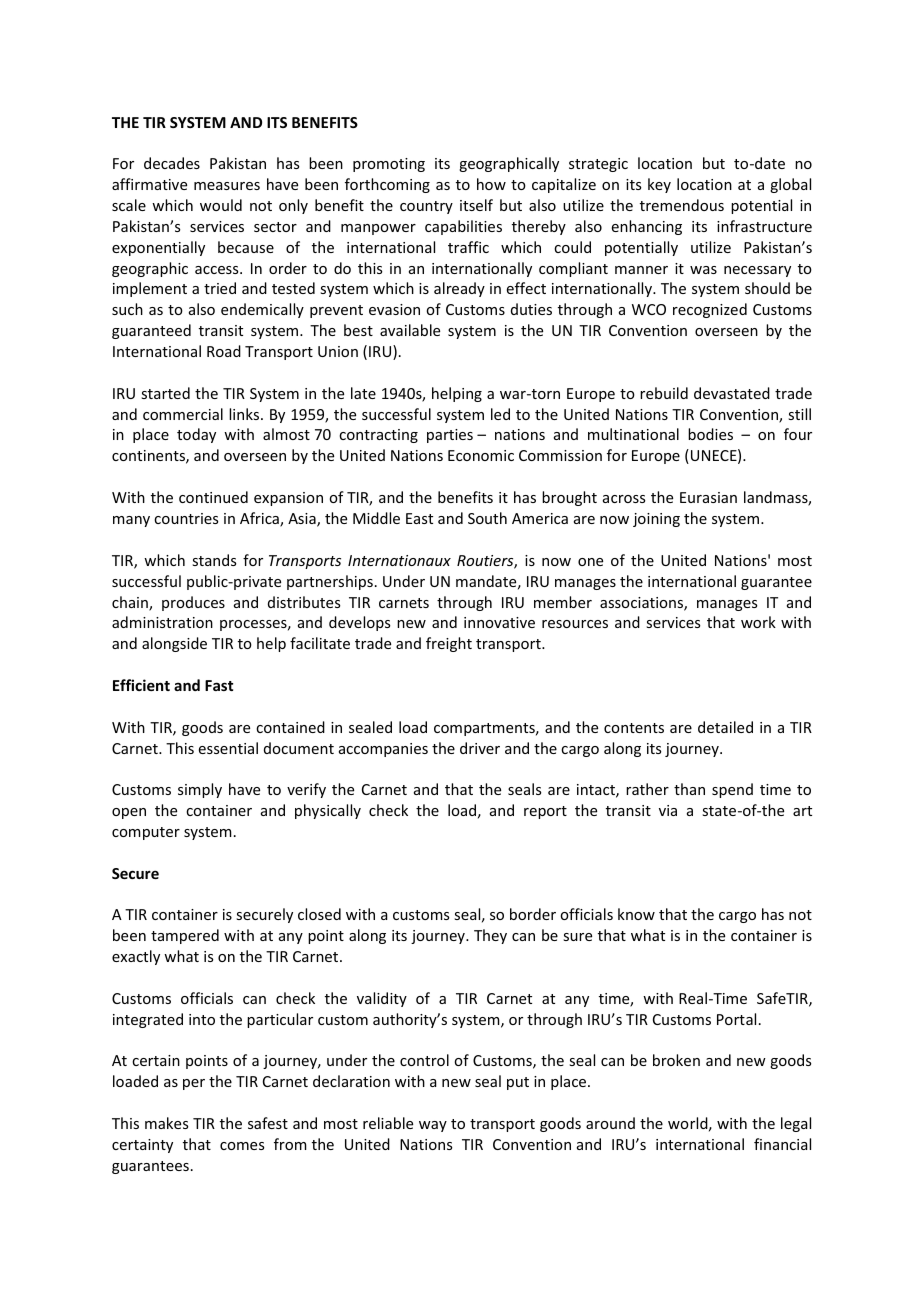 Image resolution: width=924 pixels, height=1308 pixels. What do you see at coordinates (433, 1126) in the page?
I see `way` at bounding box center [433, 1126].
